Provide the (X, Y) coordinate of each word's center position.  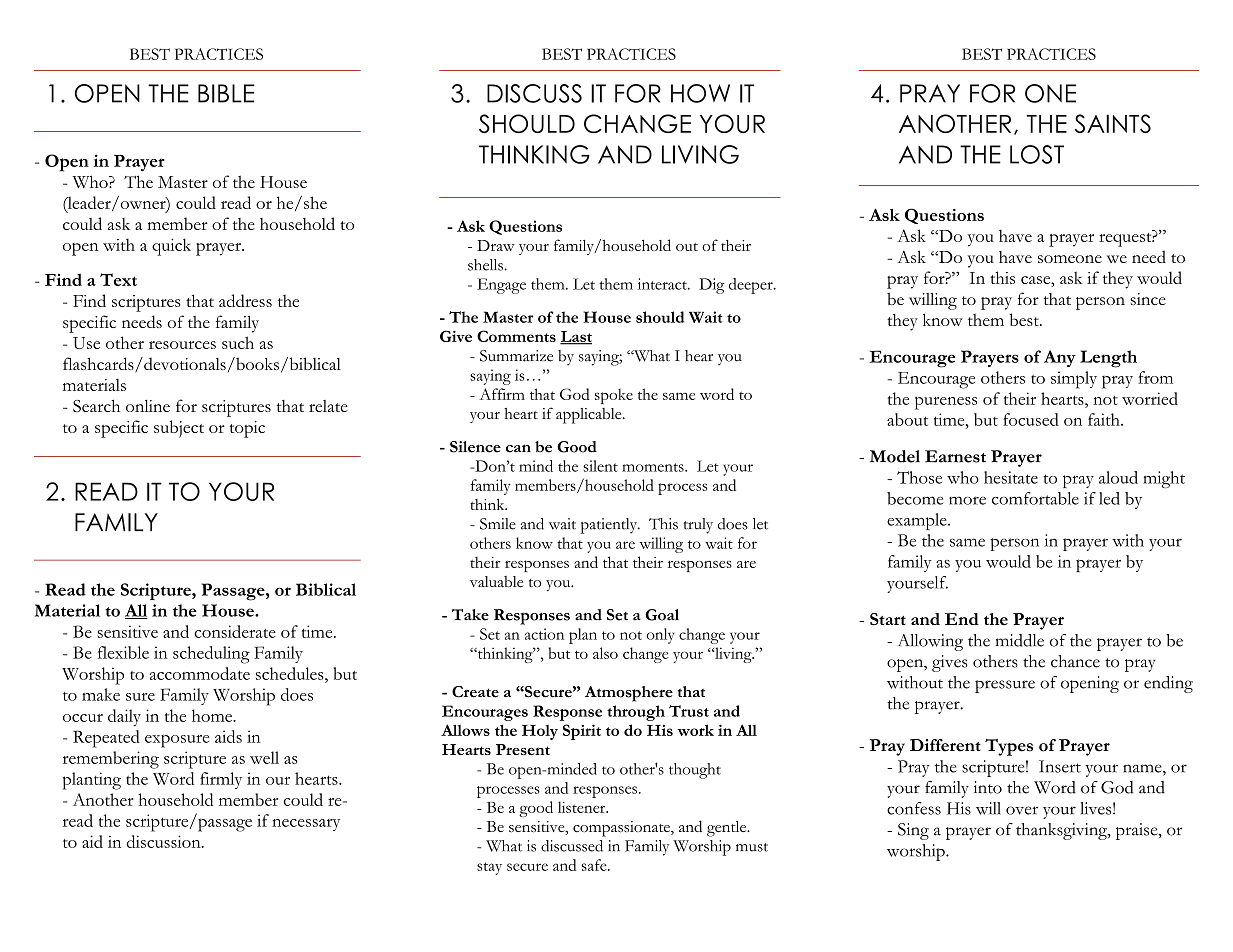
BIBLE (226, 93)
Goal (662, 615)
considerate (235, 631)
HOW (700, 93)
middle (1020, 640)
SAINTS (1112, 123)
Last (576, 337)
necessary (306, 825)
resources (182, 345)
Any (1060, 358)
